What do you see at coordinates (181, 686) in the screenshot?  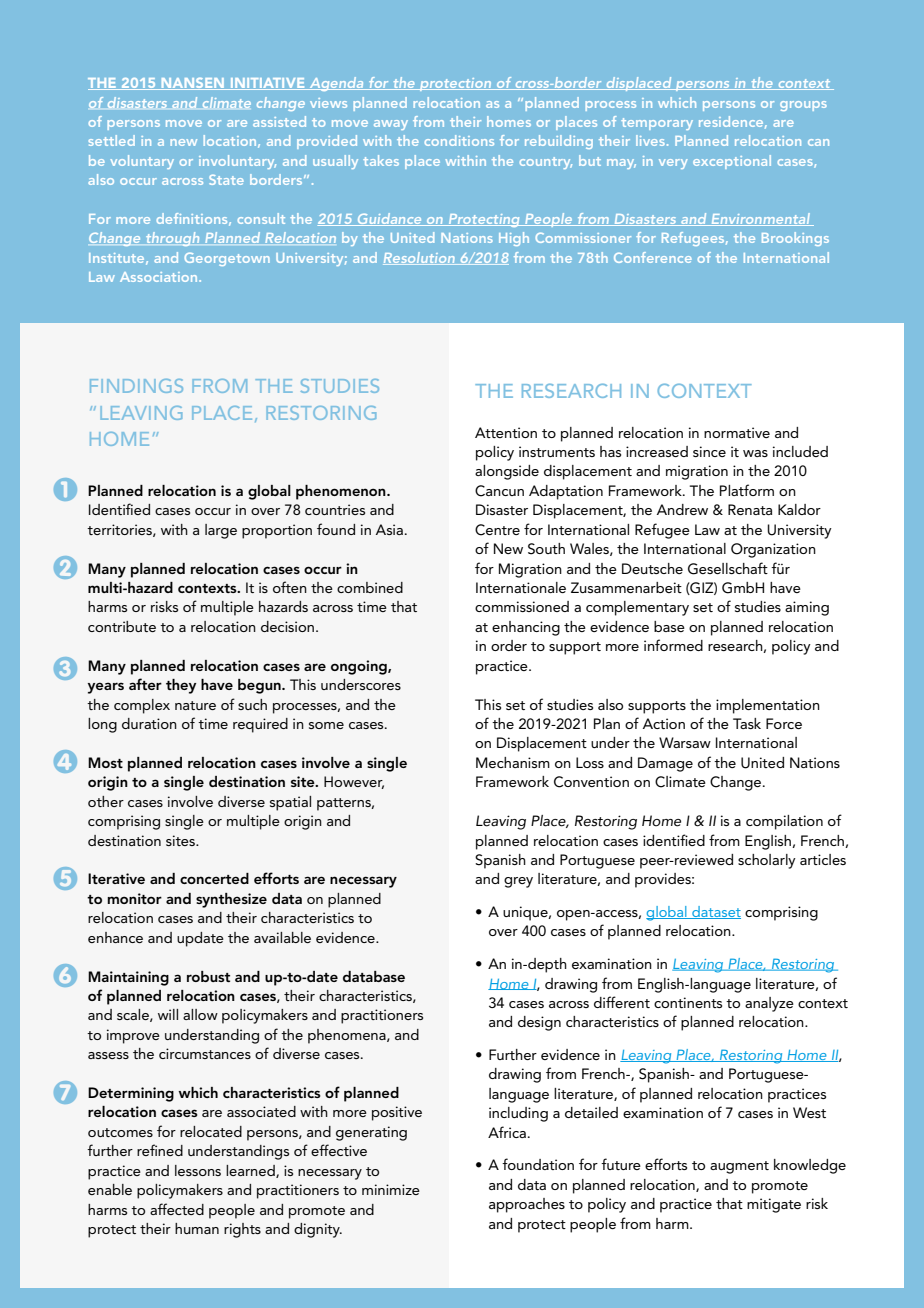 I see `they` at bounding box center [181, 686].
